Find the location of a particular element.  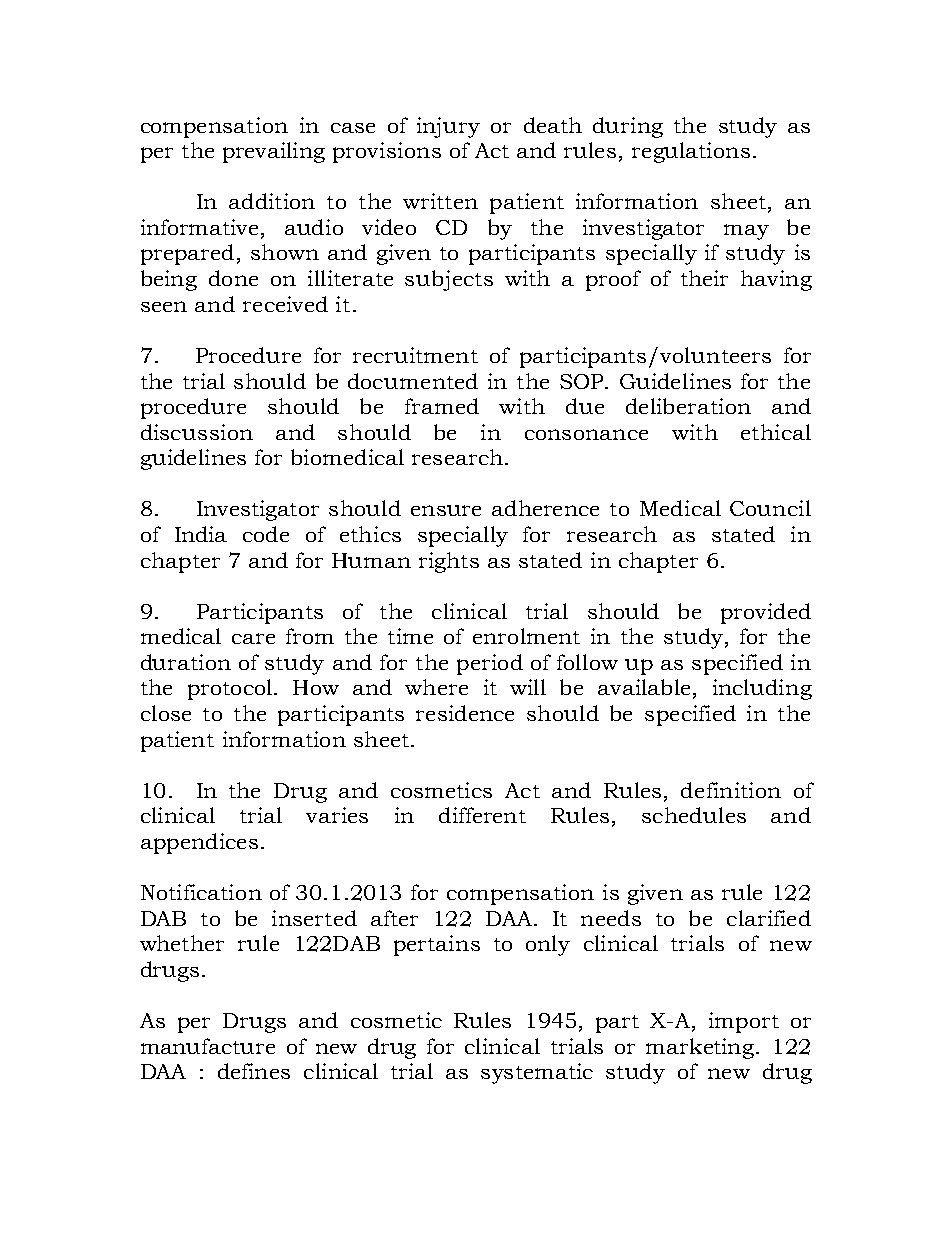

schedules is located at coordinates (694, 815).
